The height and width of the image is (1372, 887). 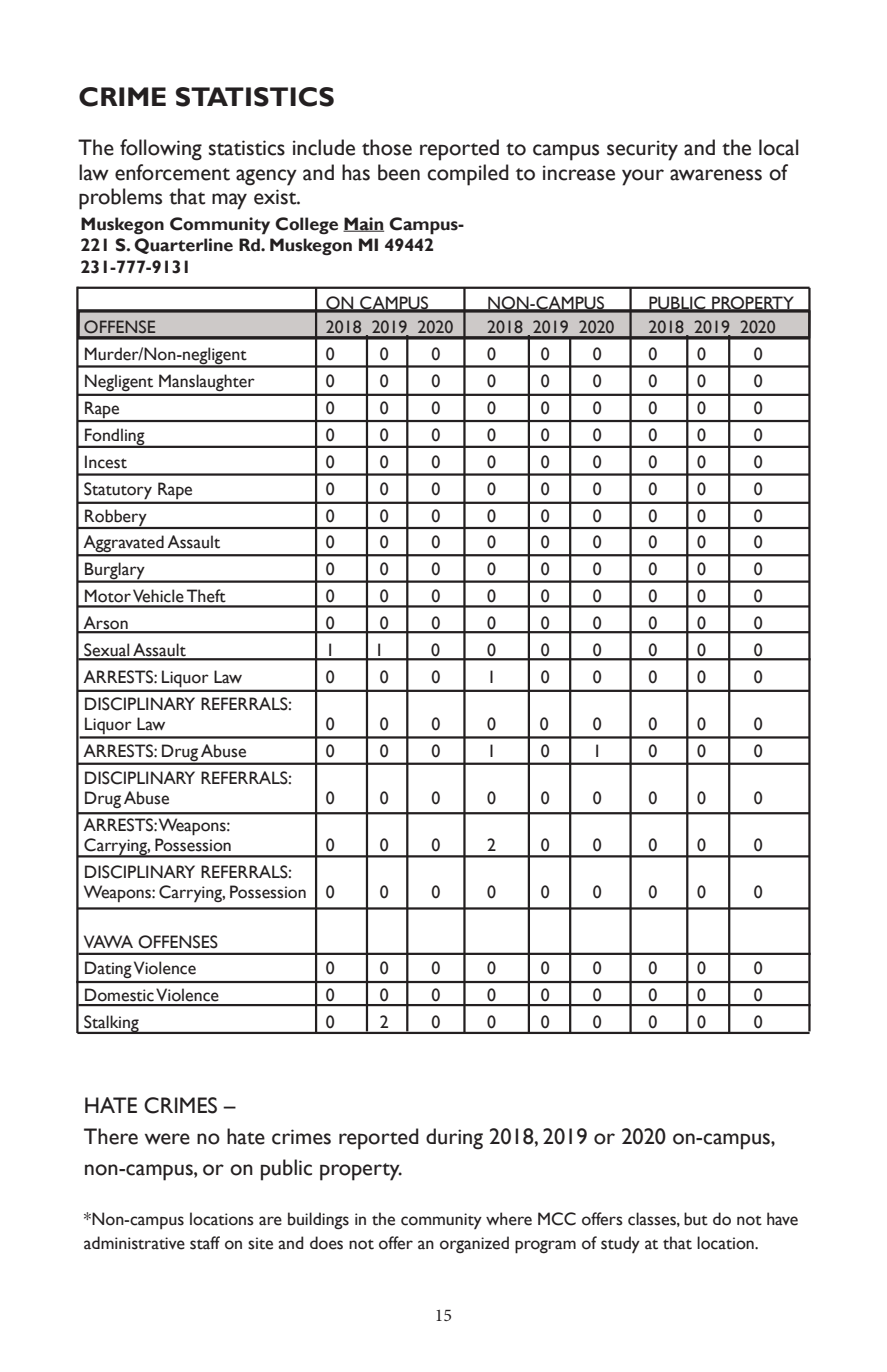 What do you see at coordinates (468, 175) in the image?
I see `compiled` at bounding box center [468, 175].
